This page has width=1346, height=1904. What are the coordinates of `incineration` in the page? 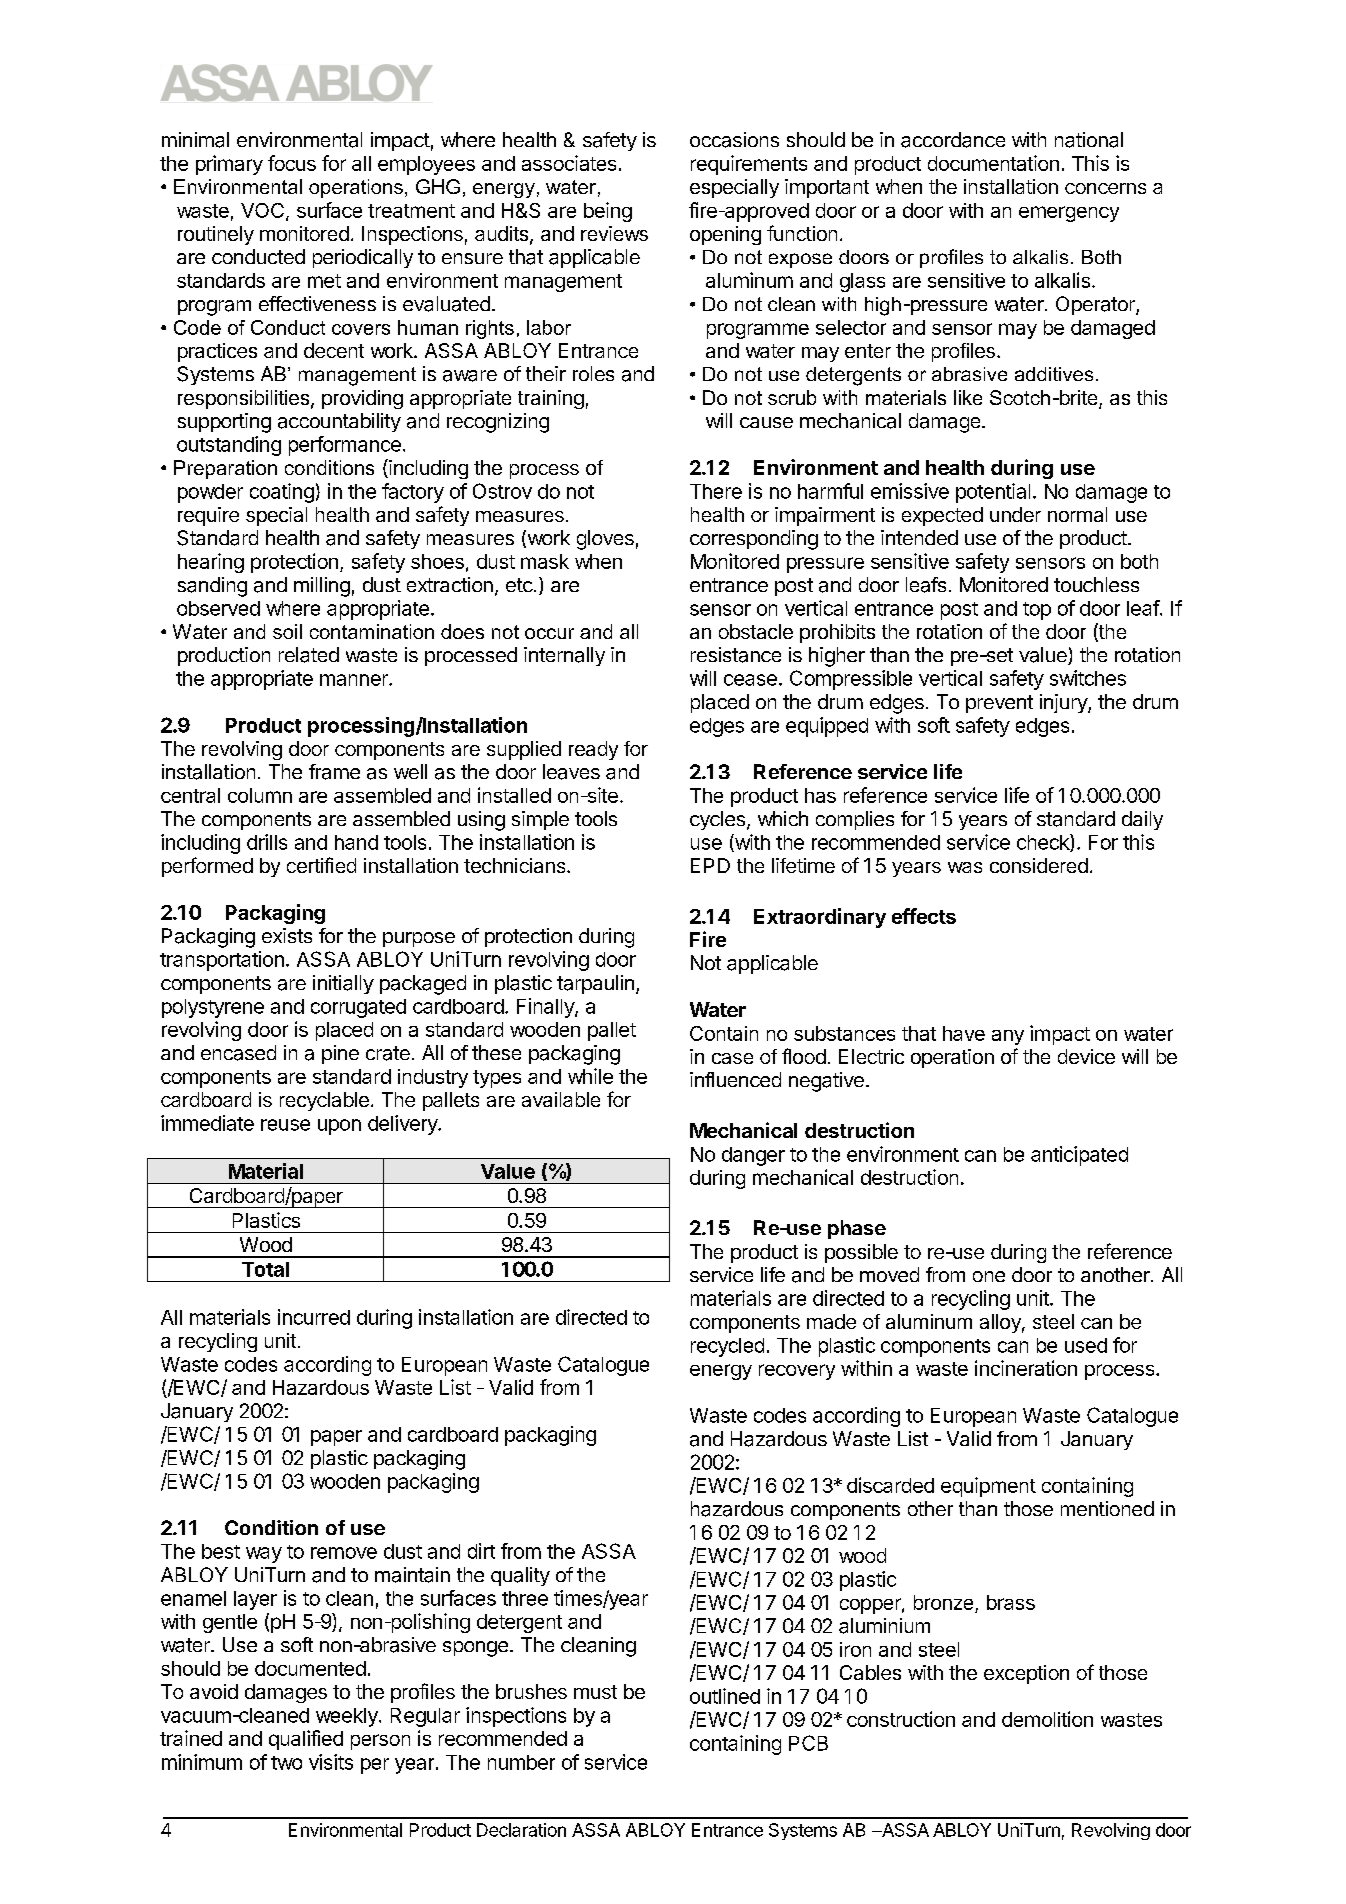 It's located at (1026, 1368).
